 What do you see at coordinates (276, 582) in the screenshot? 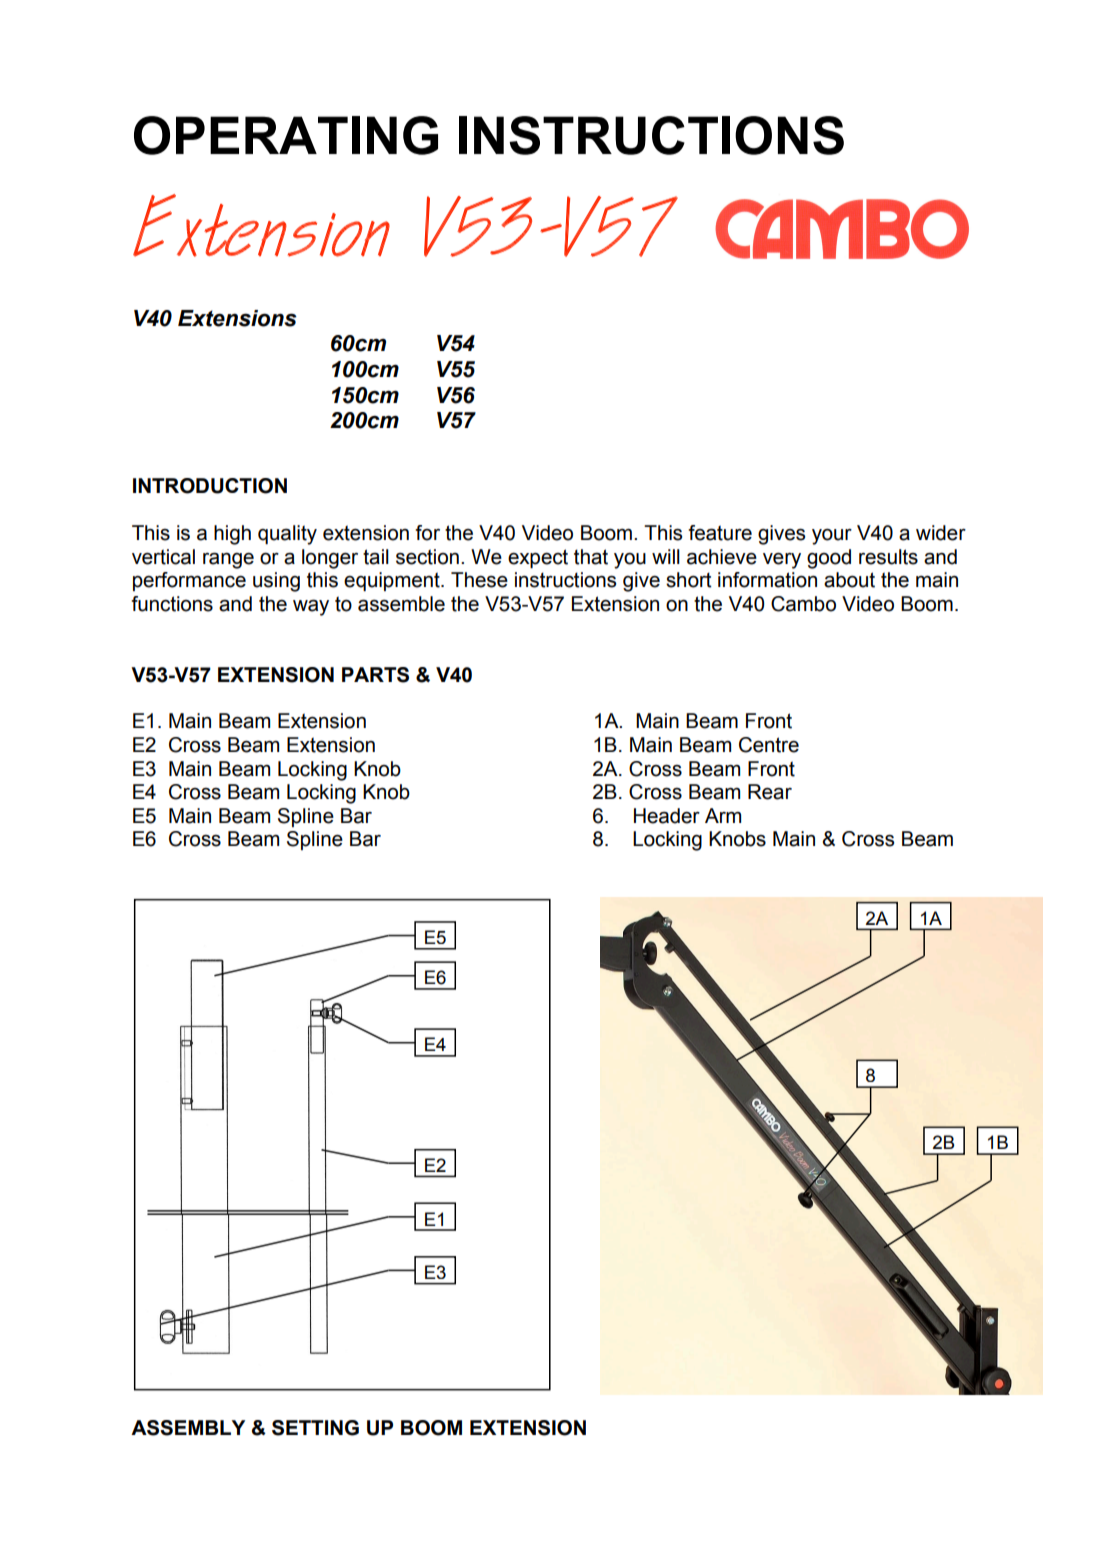
I see `using` at bounding box center [276, 582].
